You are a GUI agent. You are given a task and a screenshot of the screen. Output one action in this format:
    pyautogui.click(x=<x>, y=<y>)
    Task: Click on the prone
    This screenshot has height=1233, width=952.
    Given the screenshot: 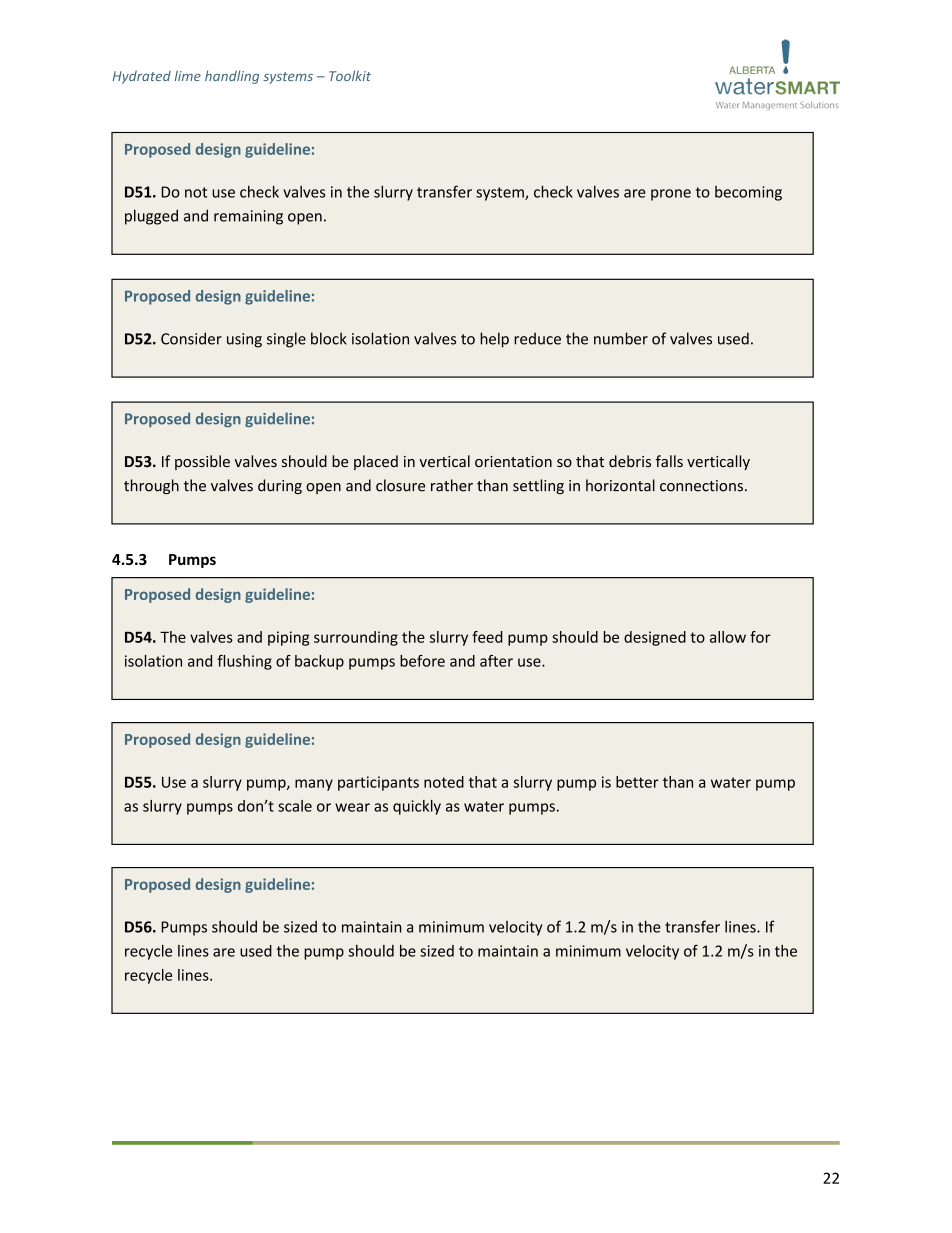 What is the action you would take?
    pyautogui.click(x=671, y=195)
